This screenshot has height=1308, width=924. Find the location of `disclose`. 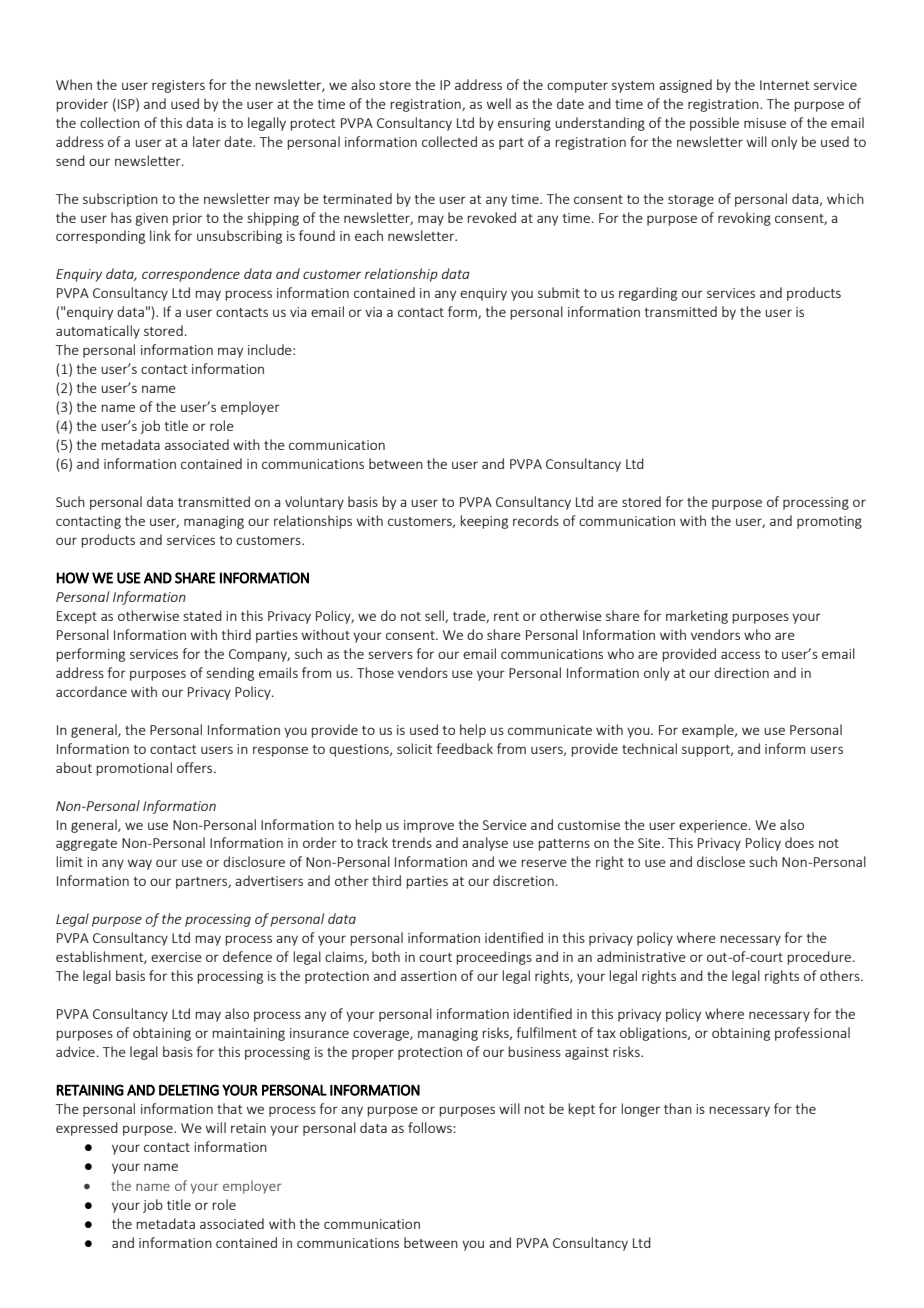

disclose is located at coordinates (721, 861).
